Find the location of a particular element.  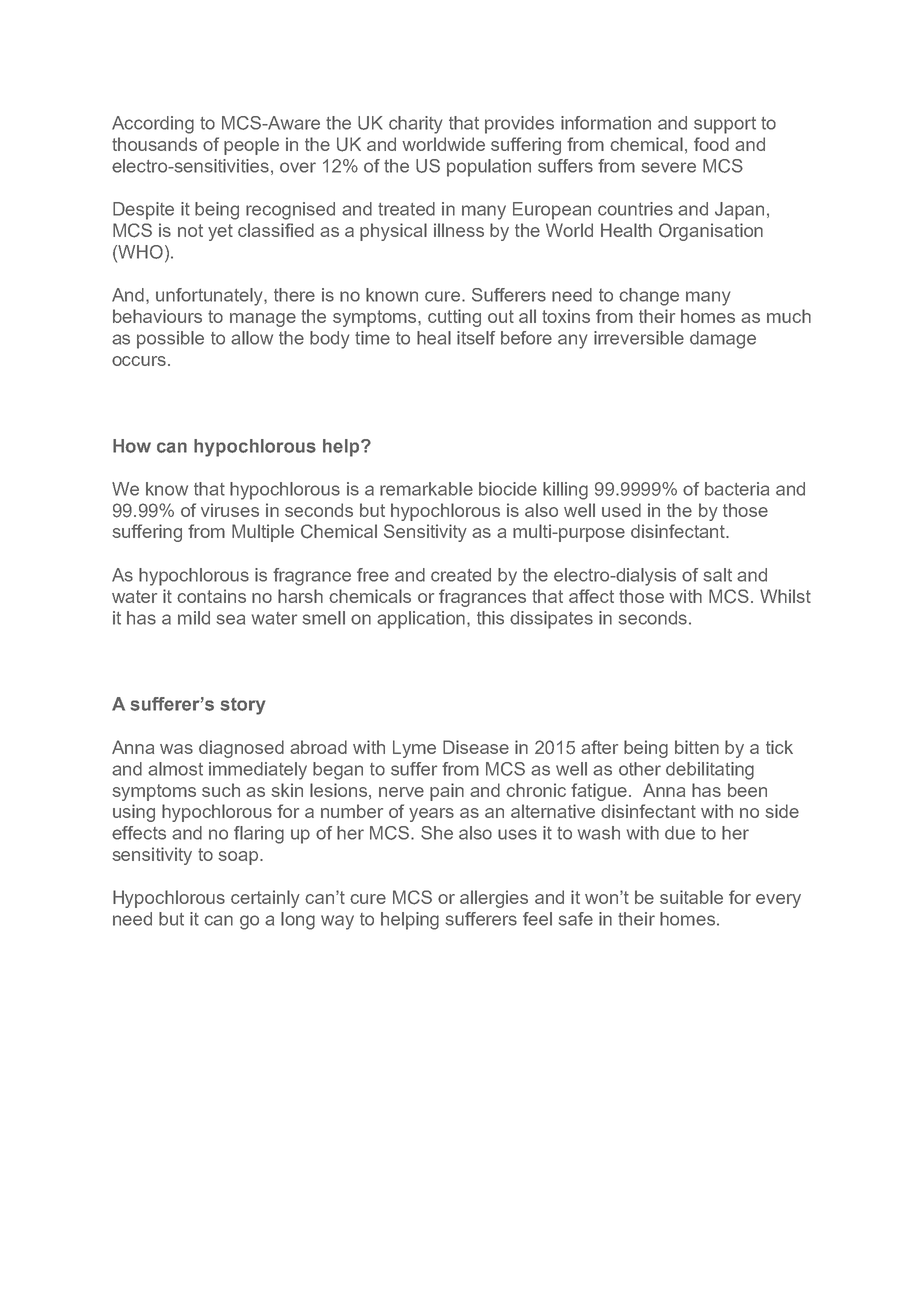

food is located at coordinates (711, 144).
